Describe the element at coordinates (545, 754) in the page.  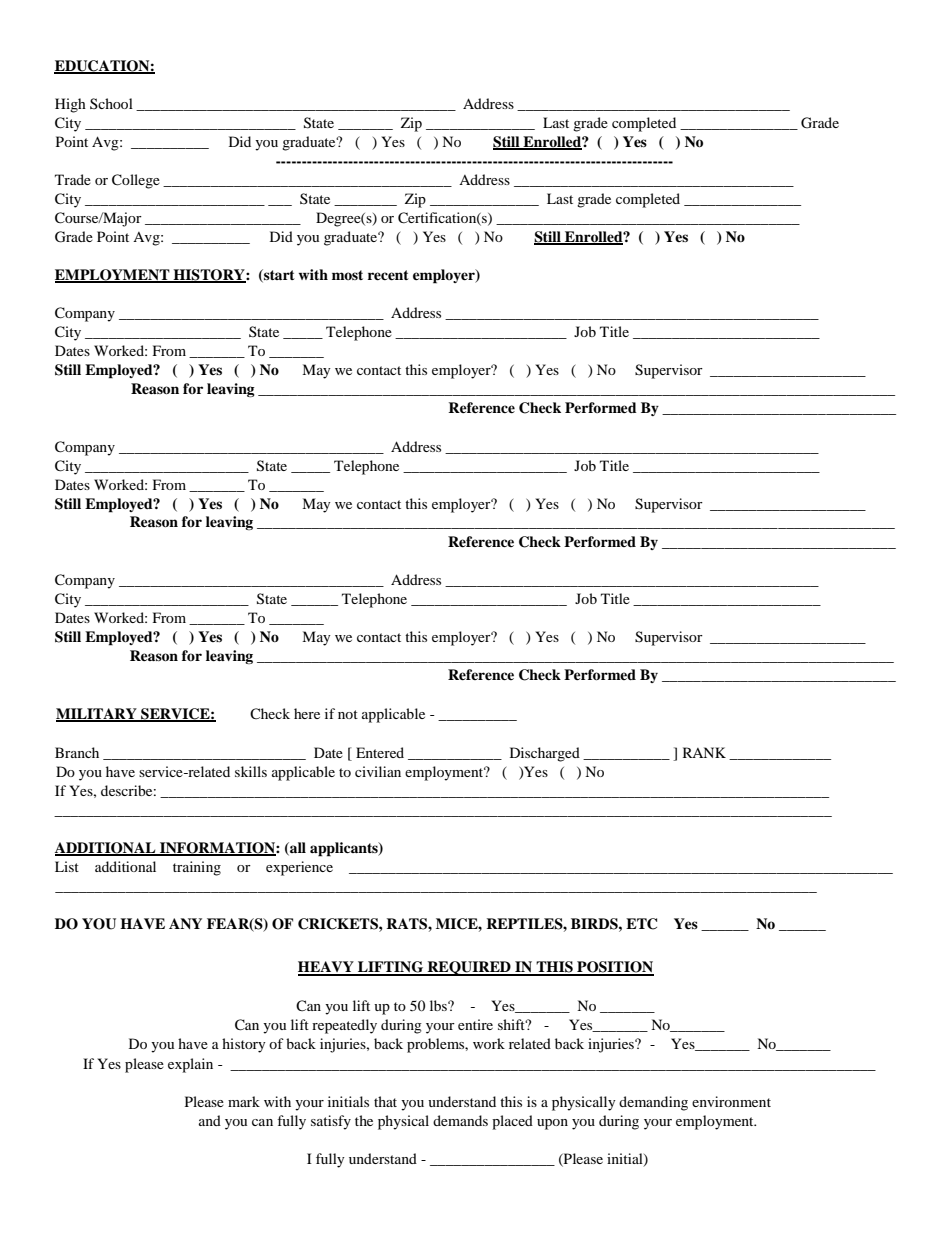
I see `Discharged` at that location.
